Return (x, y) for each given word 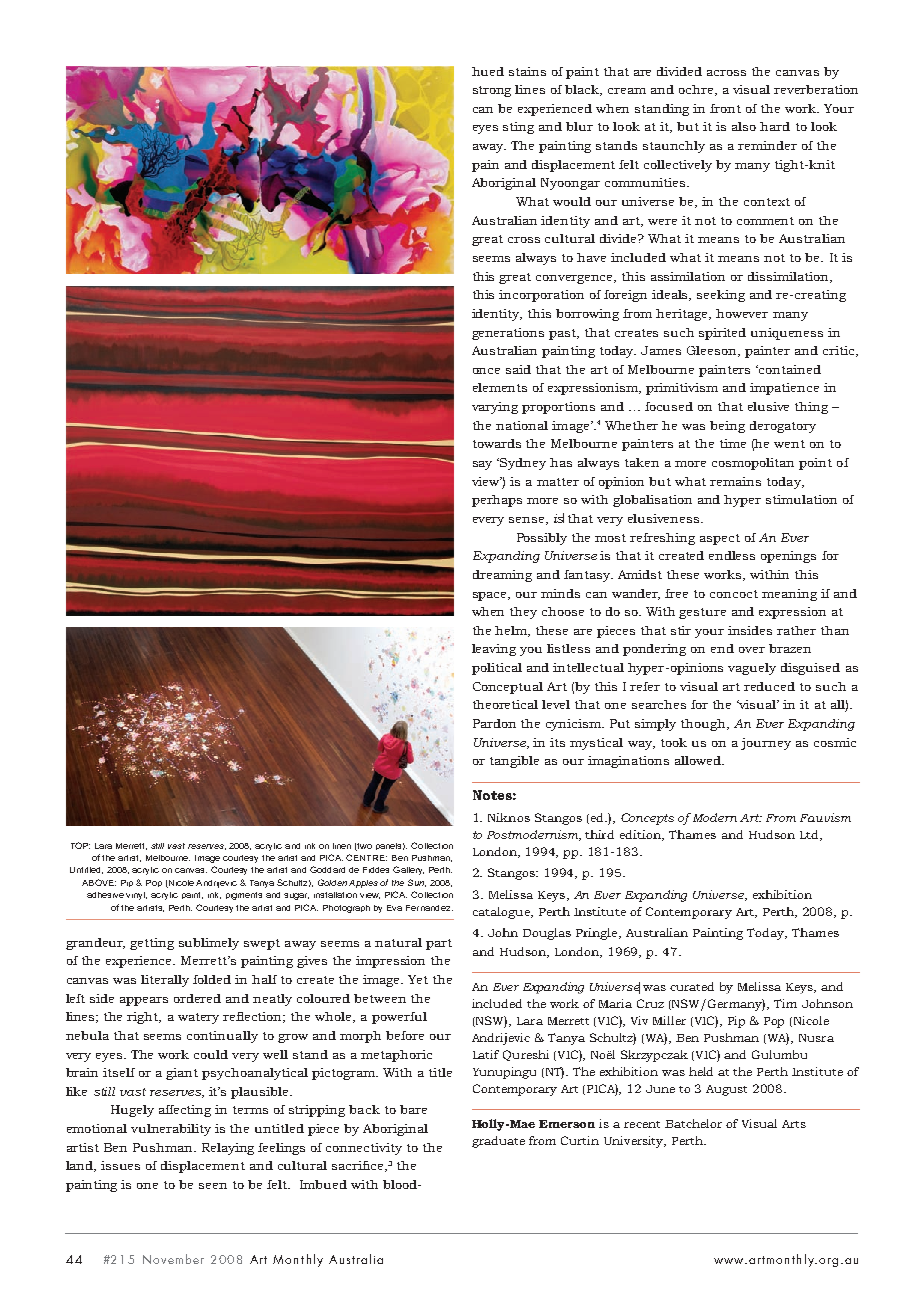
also (744, 126)
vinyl (136, 896)
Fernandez (429, 908)
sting (518, 128)
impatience (784, 389)
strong (492, 91)
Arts (794, 1124)
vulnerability (171, 1130)
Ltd (810, 835)
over (752, 650)
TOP (80, 845)
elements (500, 387)
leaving (494, 650)
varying (495, 408)
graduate (498, 1142)
